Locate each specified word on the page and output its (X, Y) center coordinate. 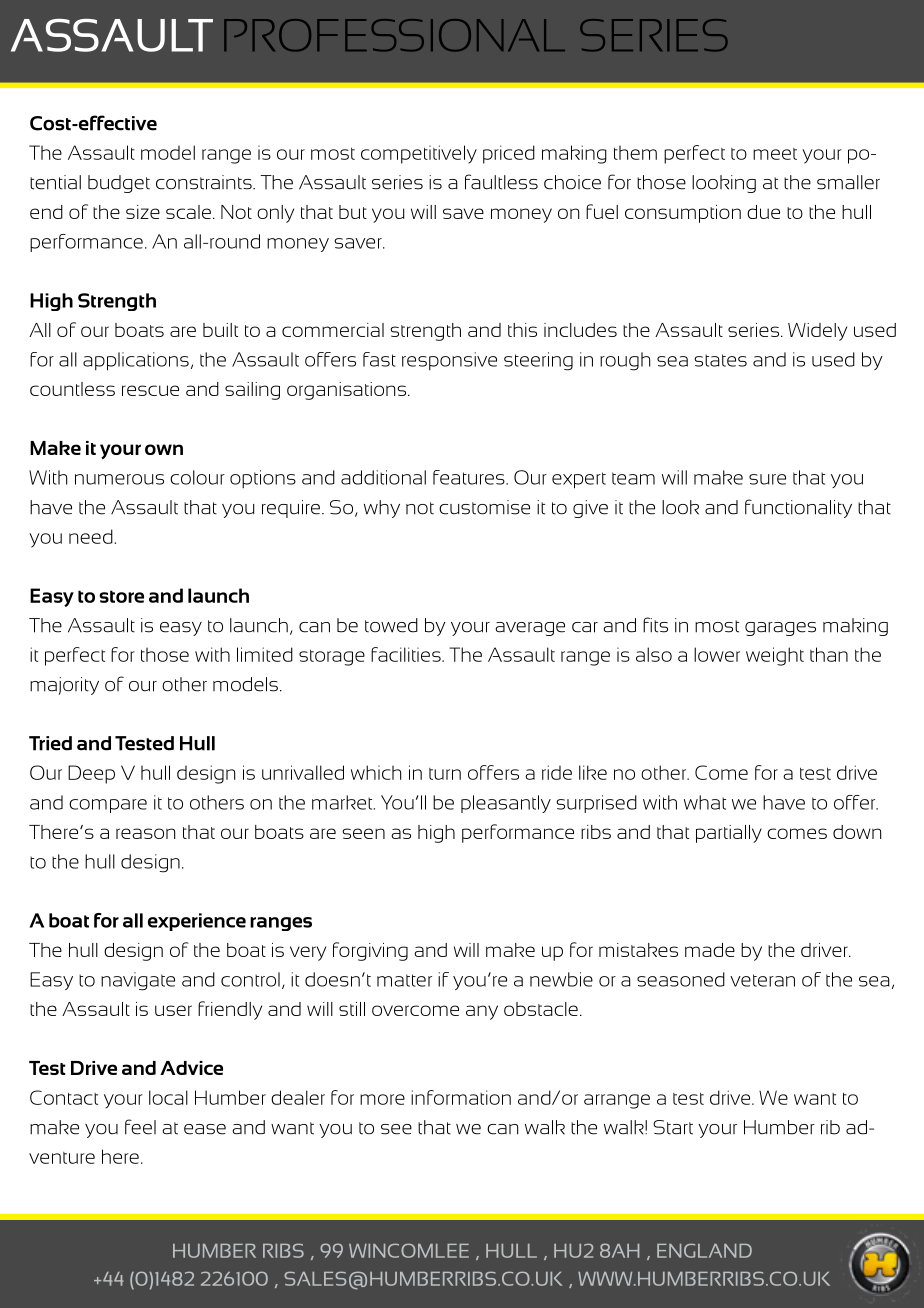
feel (140, 1127)
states (720, 360)
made (710, 950)
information (461, 1097)
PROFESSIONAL (394, 35)
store (121, 596)
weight (775, 656)
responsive (449, 361)
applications (136, 361)
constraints (205, 182)
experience (197, 922)
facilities (407, 654)
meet (775, 154)
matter (404, 980)
